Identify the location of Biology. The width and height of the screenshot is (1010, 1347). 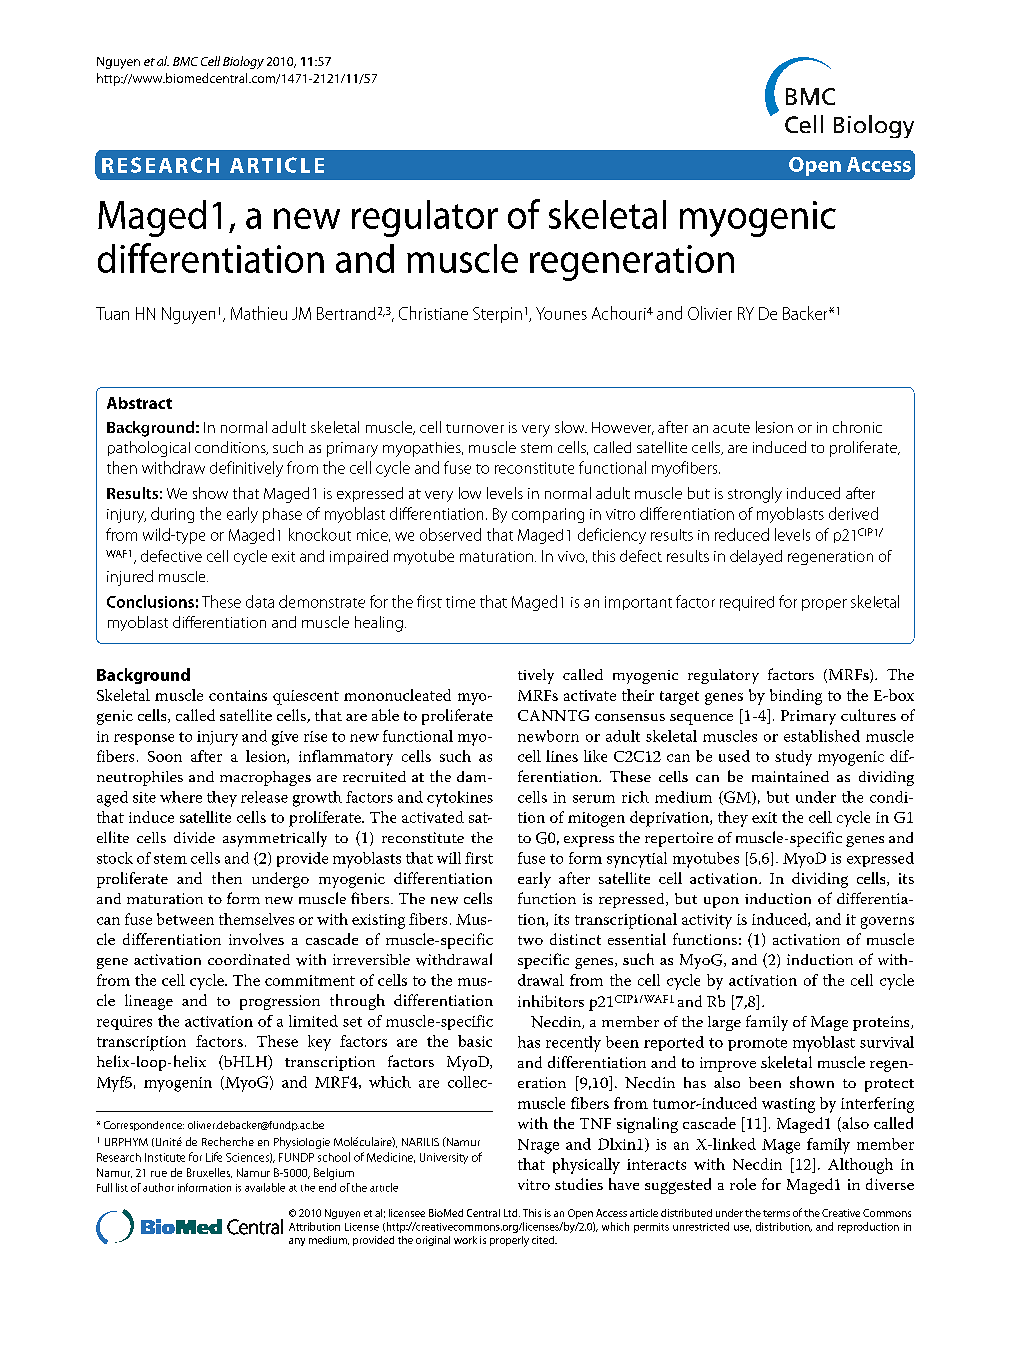
(243, 62).
